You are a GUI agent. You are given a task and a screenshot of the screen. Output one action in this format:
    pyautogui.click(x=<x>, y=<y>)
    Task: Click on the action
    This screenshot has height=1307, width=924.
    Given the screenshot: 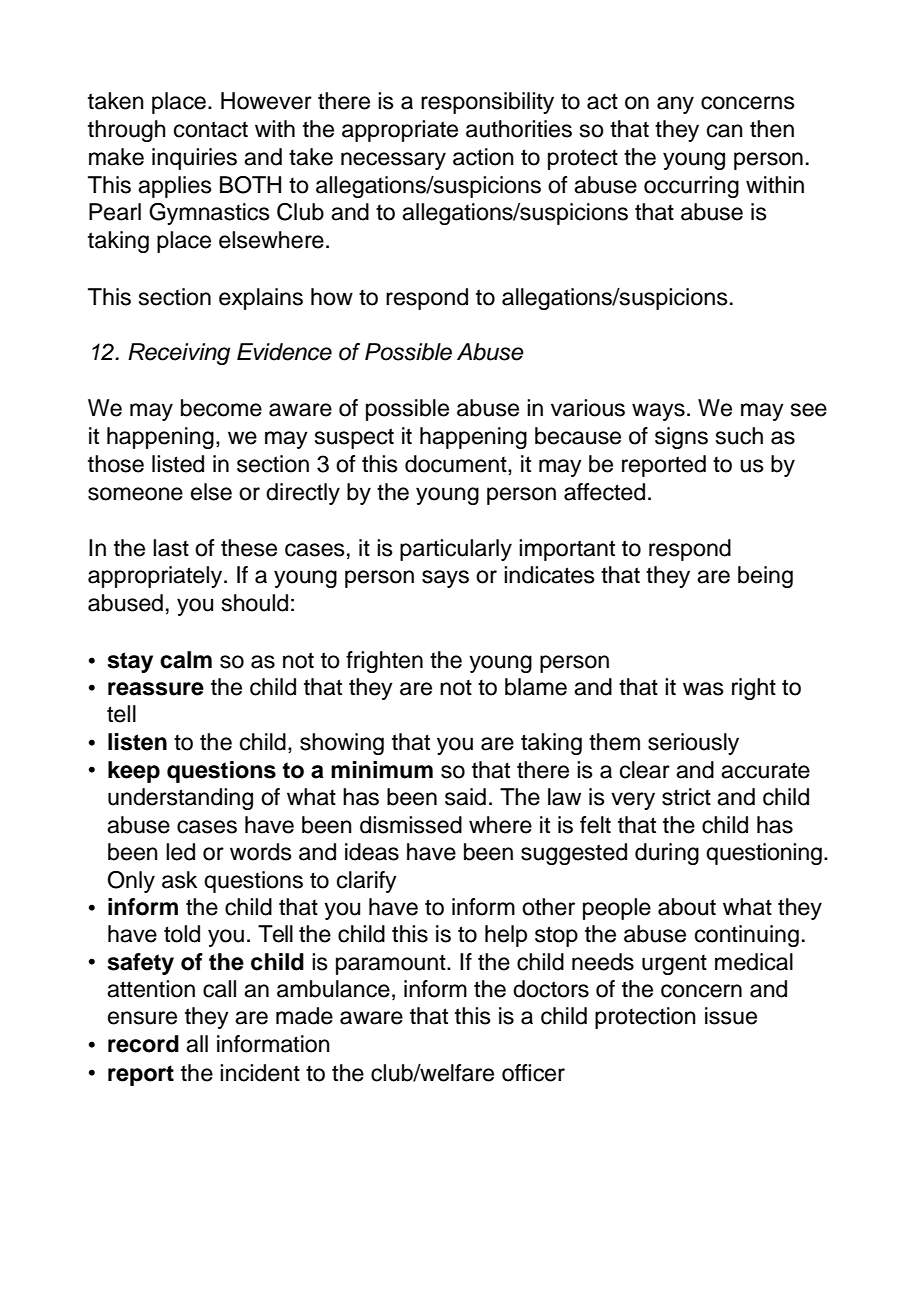 What is the action you would take?
    pyautogui.click(x=483, y=157)
